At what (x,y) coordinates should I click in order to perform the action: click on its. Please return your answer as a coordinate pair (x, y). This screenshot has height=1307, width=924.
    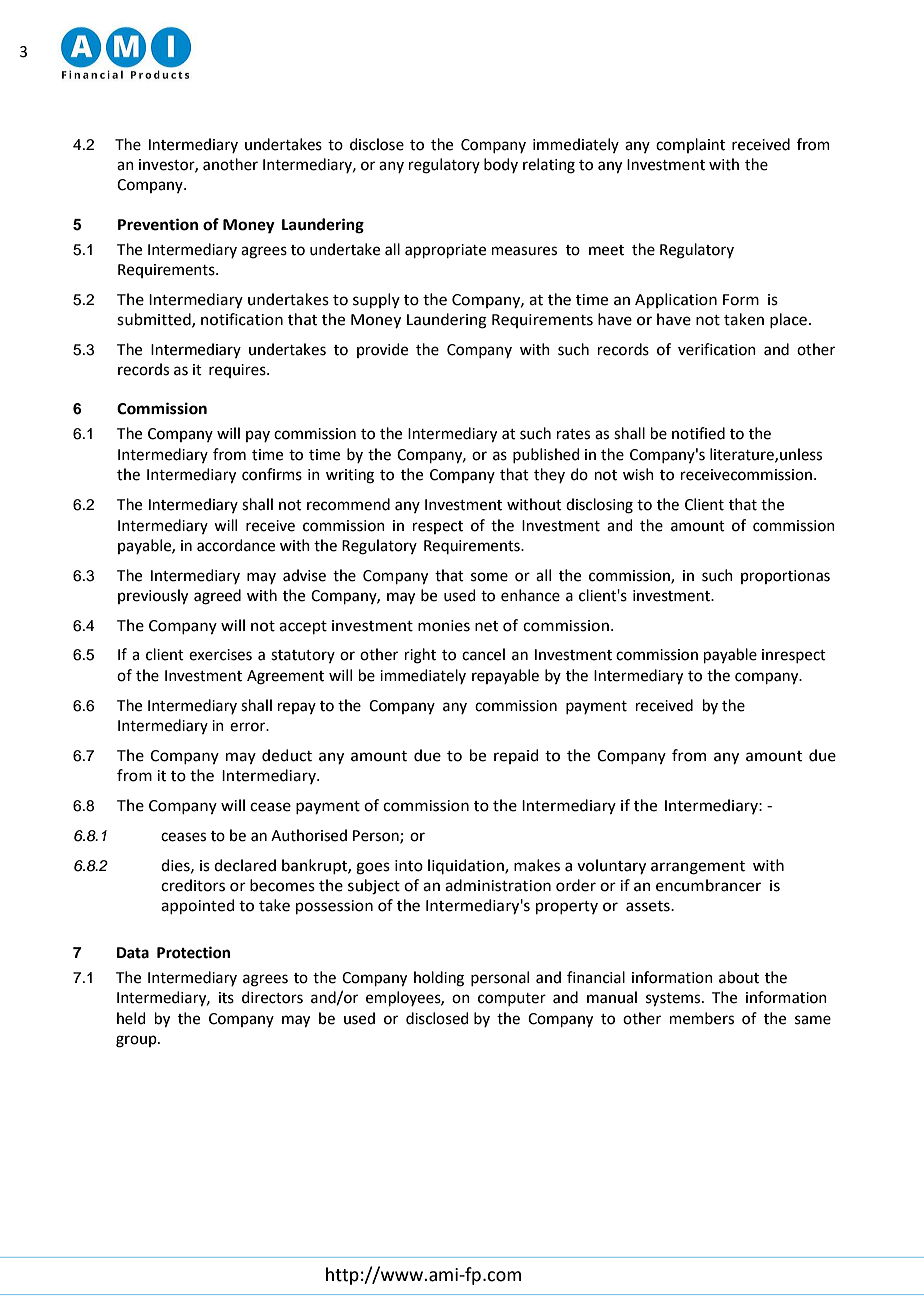
    Looking at the image, I should click on (226, 998).
